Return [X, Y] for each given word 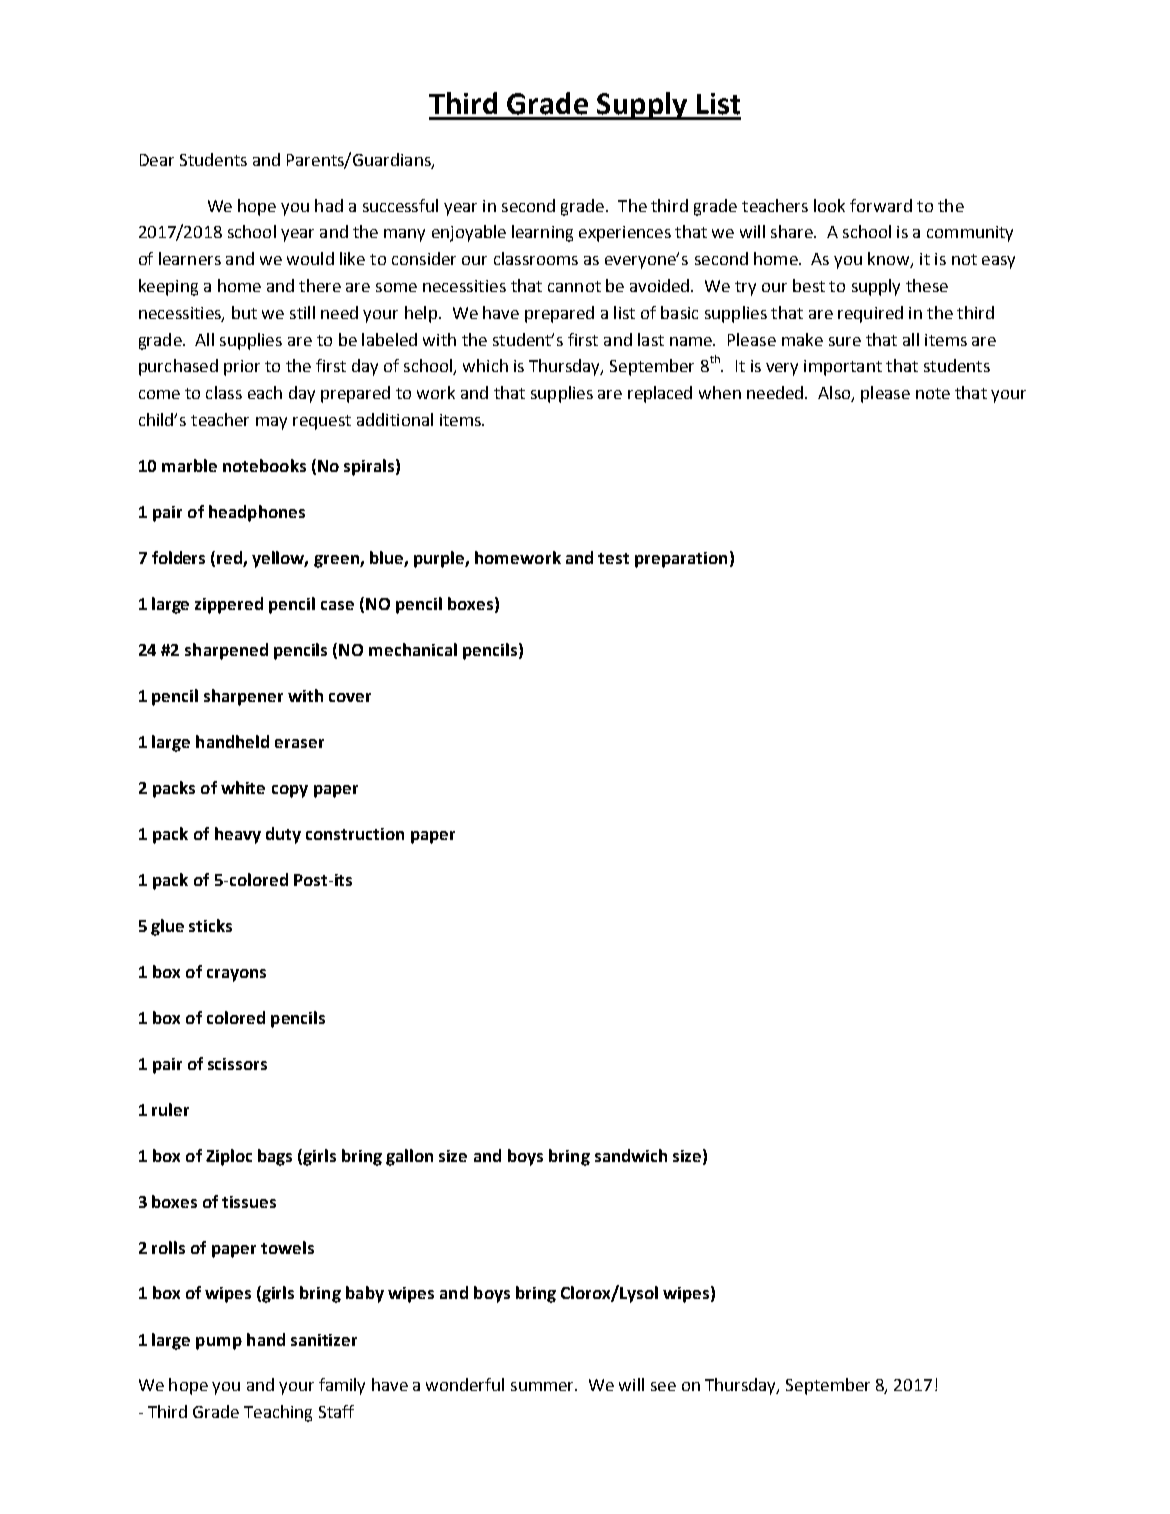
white [243, 787]
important [843, 368]
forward [881, 205]
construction [355, 834]
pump [219, 1343]
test [613, 558]
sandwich [631, 1155]
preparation [681, 560]
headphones [257, 513]
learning [542, 233]
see [663, 1386]
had [329, 205]
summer [543, 1386]
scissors [237, 1064]
